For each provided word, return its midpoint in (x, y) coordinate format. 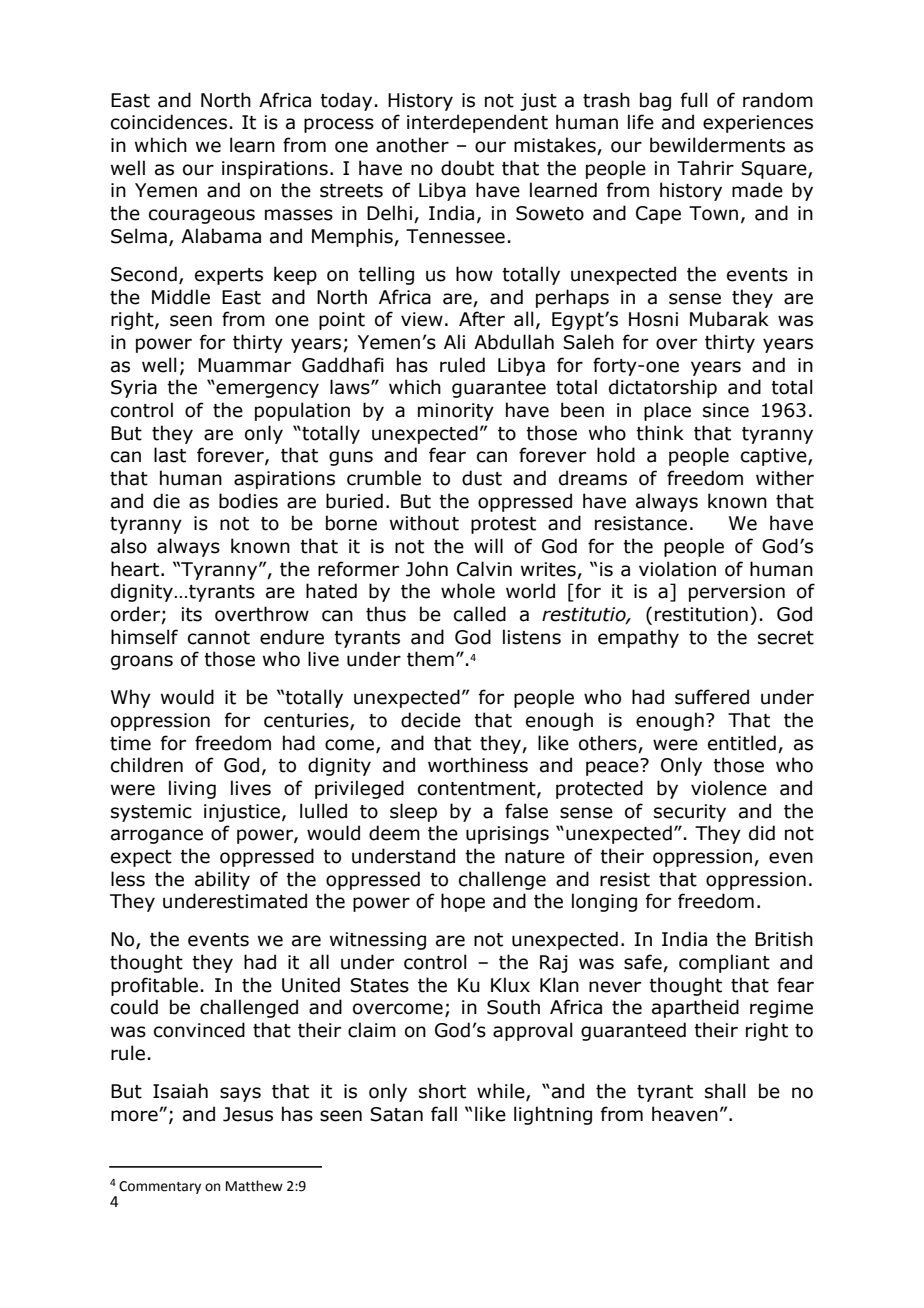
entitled (742, 743)
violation (677, 569)
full (694, 100)
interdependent (477, 123)
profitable (154, 986)
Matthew (254, 1186)
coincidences (169, 122)
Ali (454, 341)
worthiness (478, 765)
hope (463, 902)
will (488, 545)
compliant (724, 963)
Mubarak (729, 319)
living (192, 789)
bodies (248, 501)
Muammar (244, 365)
